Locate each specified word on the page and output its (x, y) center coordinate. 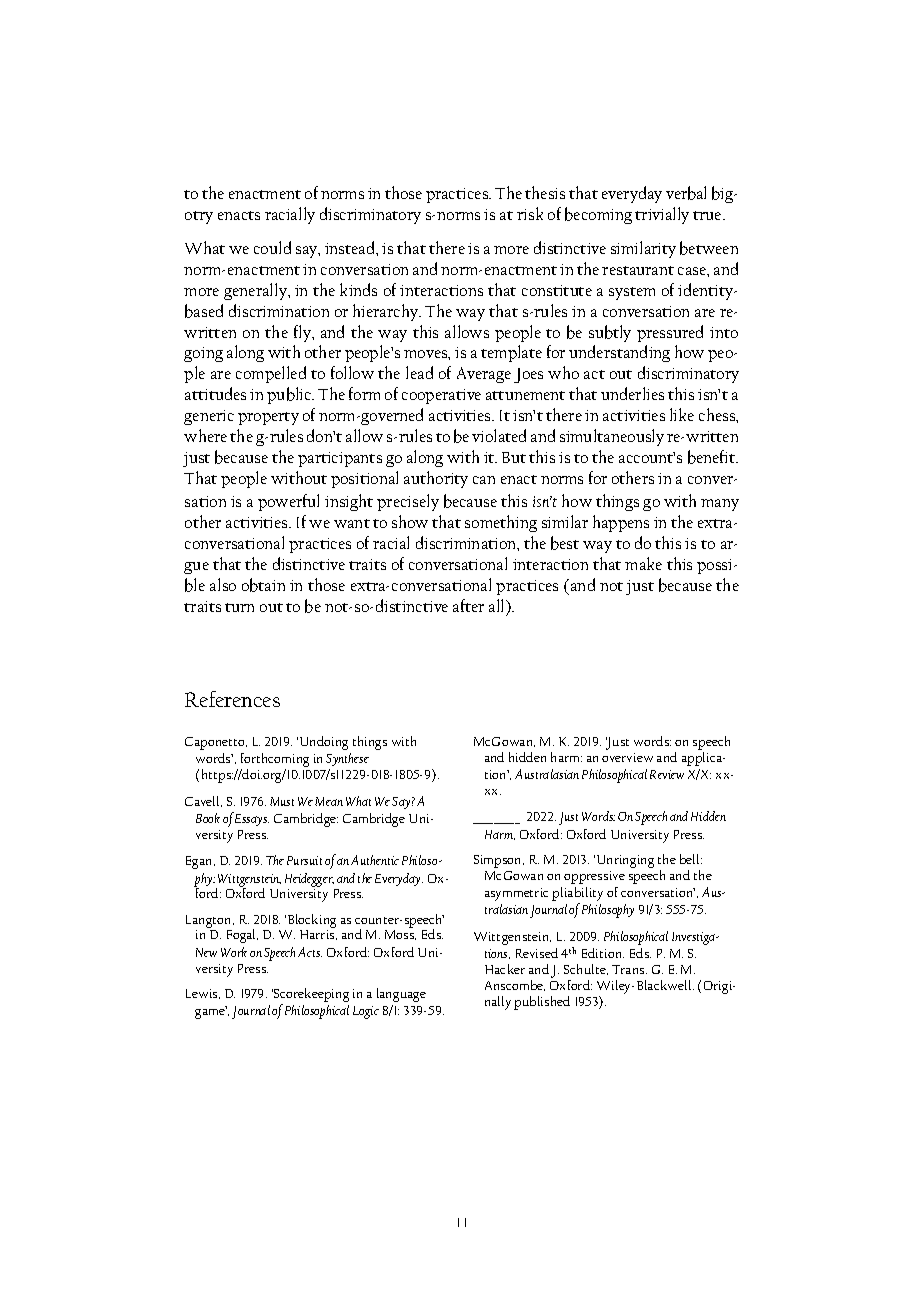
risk (530, 213)
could (272, 247)
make (643, 563)
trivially (662, 215)
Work (234, 952)
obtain (263, 585)
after (468, 605)
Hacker (505, 969)
